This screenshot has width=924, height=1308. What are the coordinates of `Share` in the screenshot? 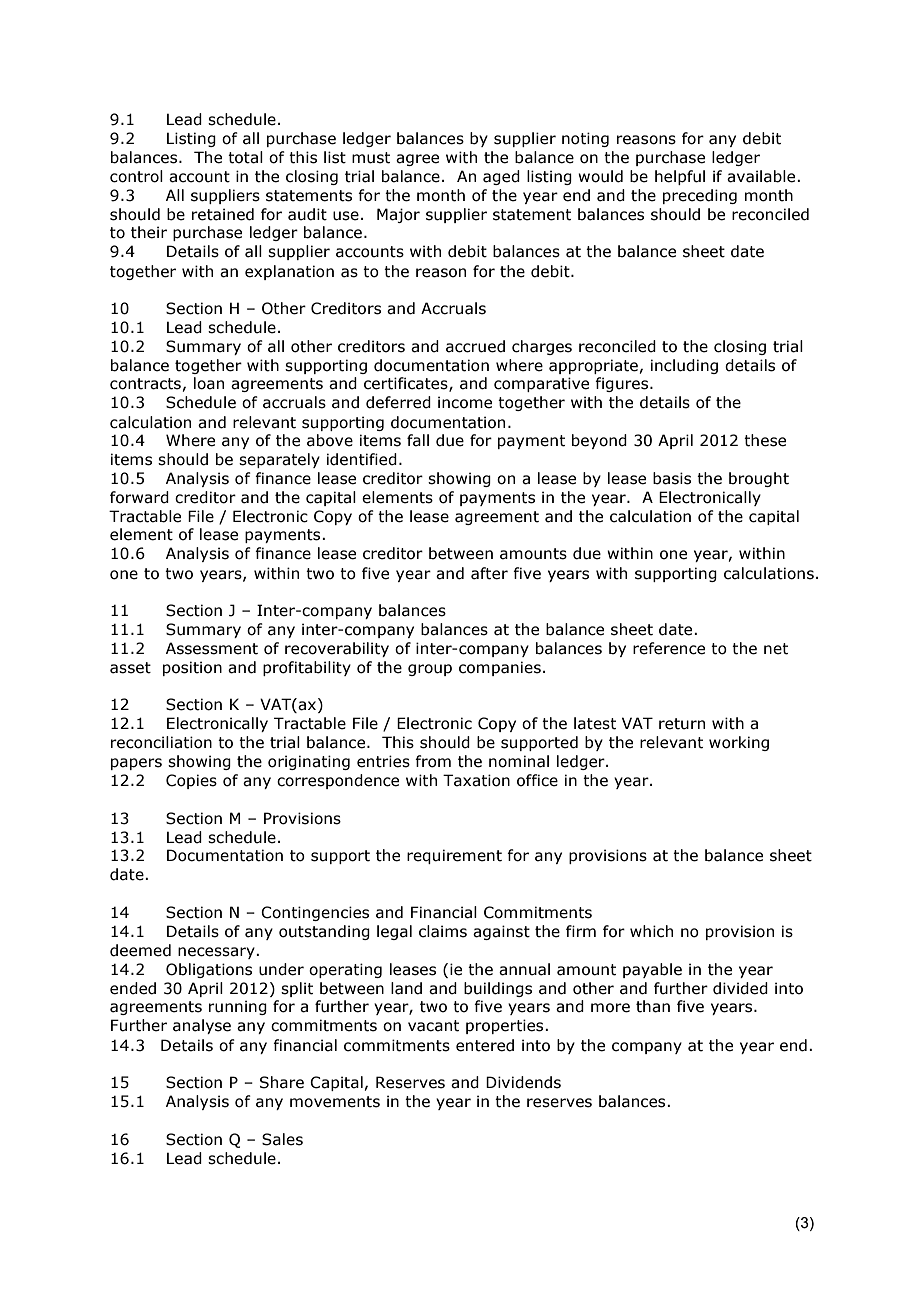 It's located at (282, 1082).
